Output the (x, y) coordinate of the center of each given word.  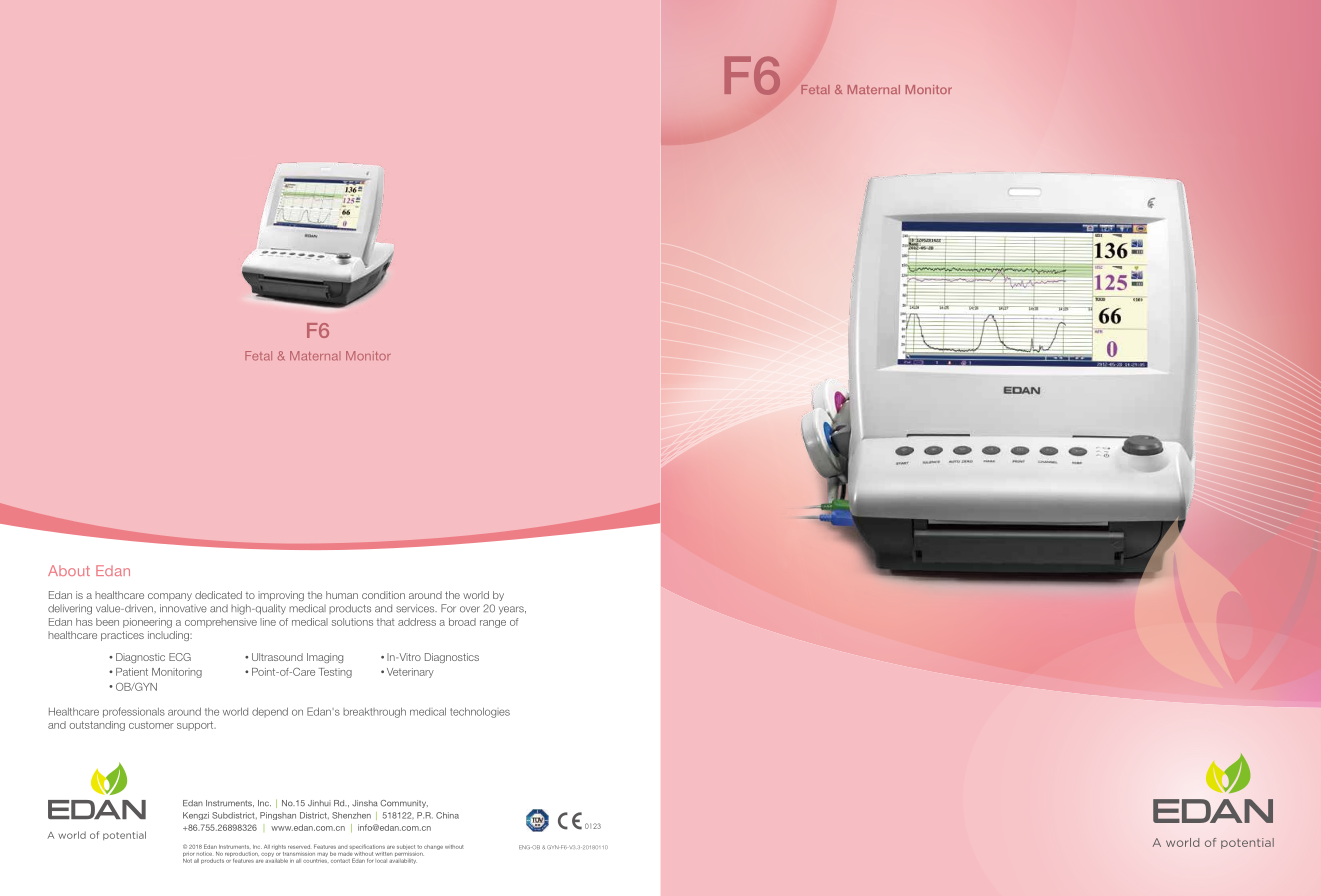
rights (279, 847)
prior (188, 854)
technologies (480, 712)
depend (270, 712)
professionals (134, 712)
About (69, 570)
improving (281, 596)
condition (383, 595)
